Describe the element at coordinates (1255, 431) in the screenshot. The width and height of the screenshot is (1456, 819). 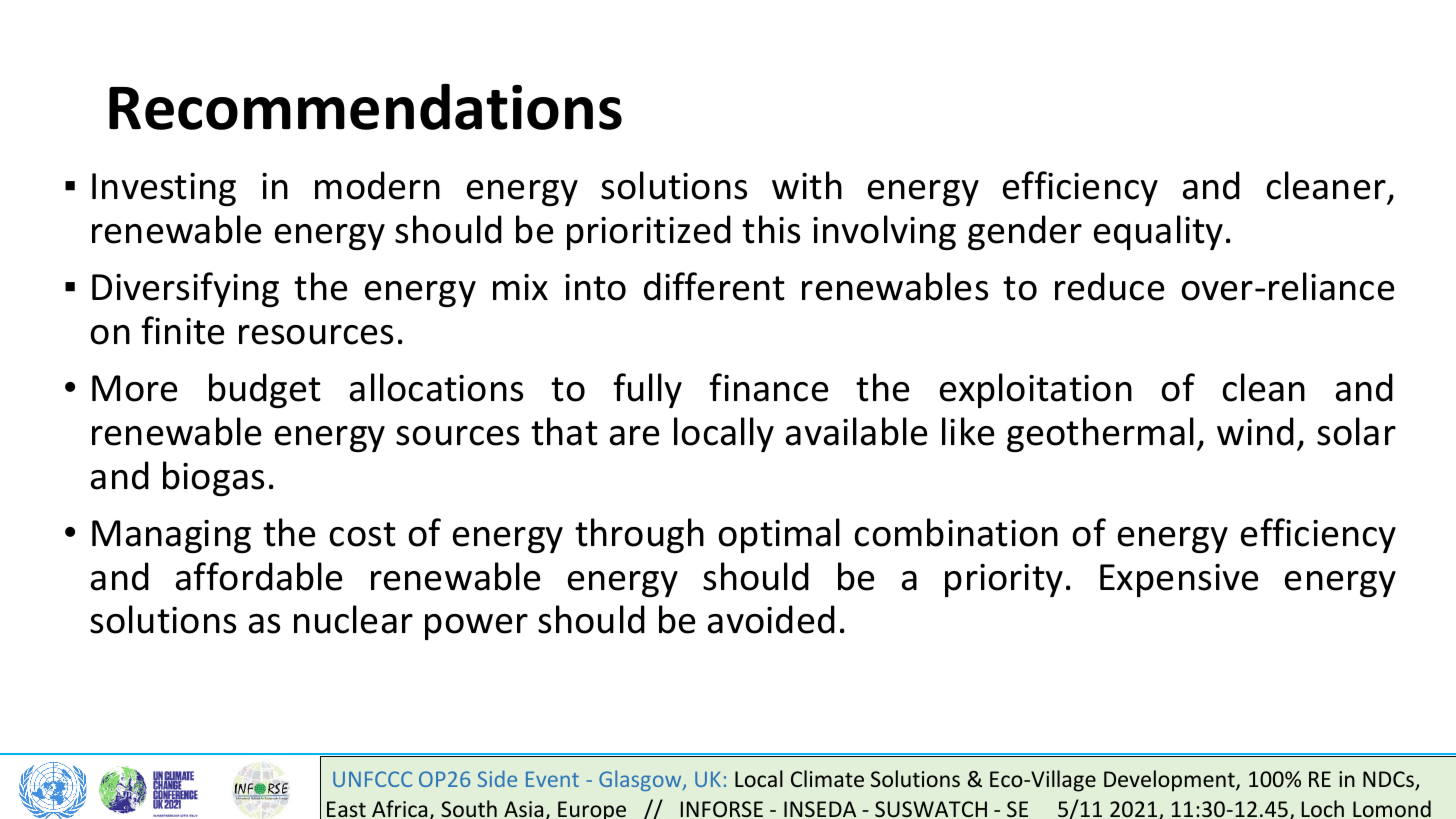
I see `wind` at that location.
